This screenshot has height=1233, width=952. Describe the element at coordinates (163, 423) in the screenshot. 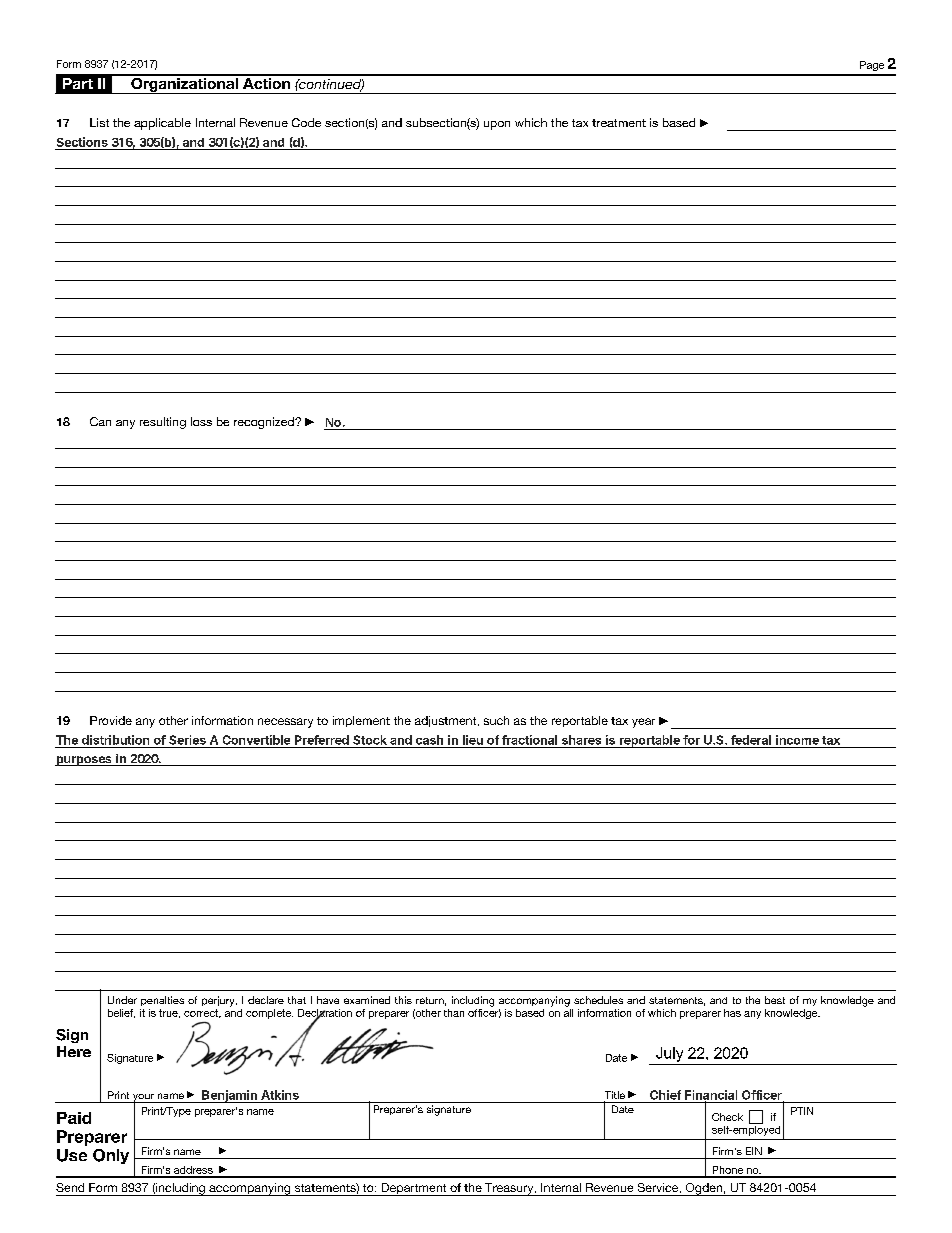

I see `resulting` at that location.
